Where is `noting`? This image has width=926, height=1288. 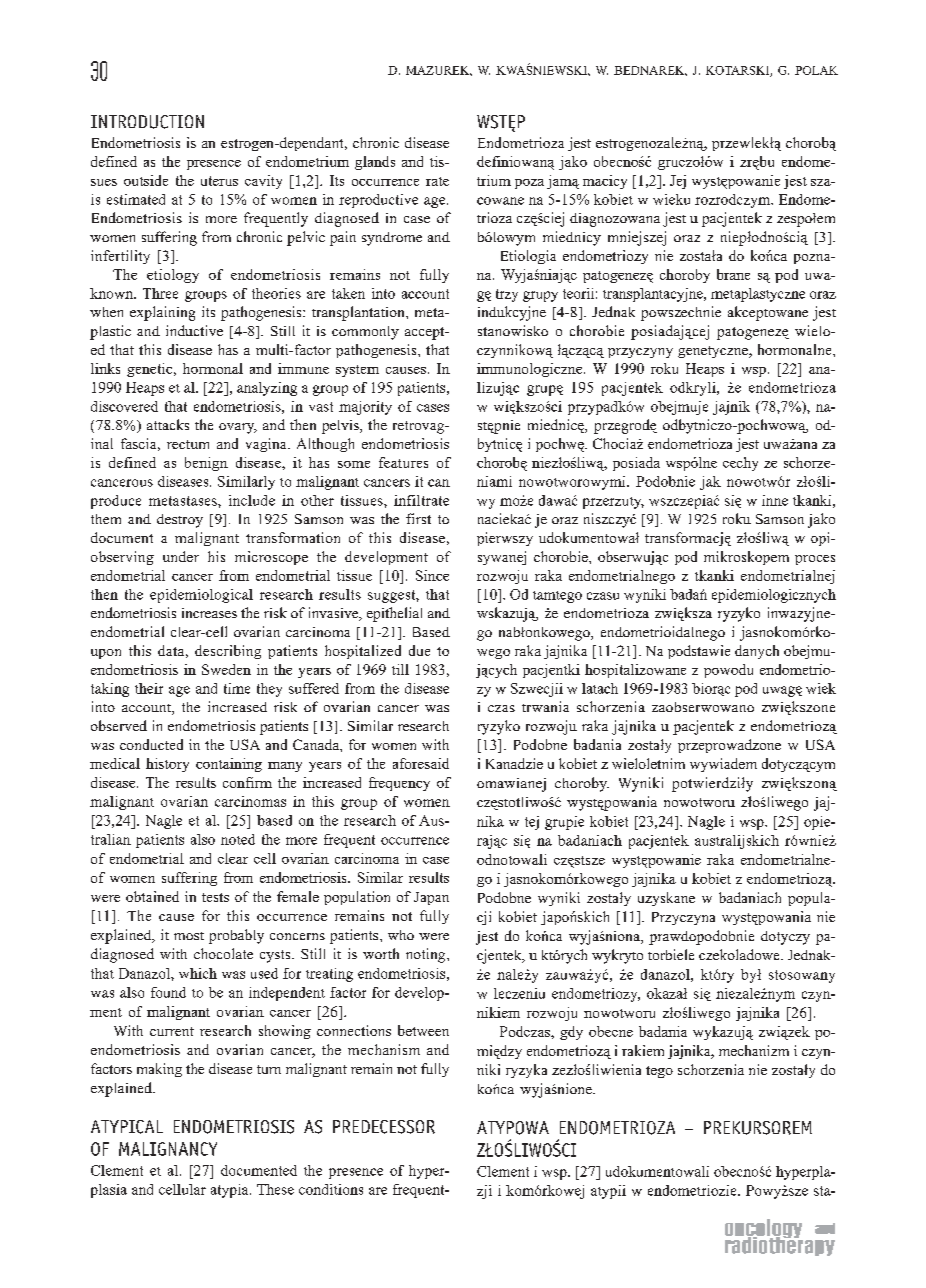 noting is located at coordinates (427, 955).
